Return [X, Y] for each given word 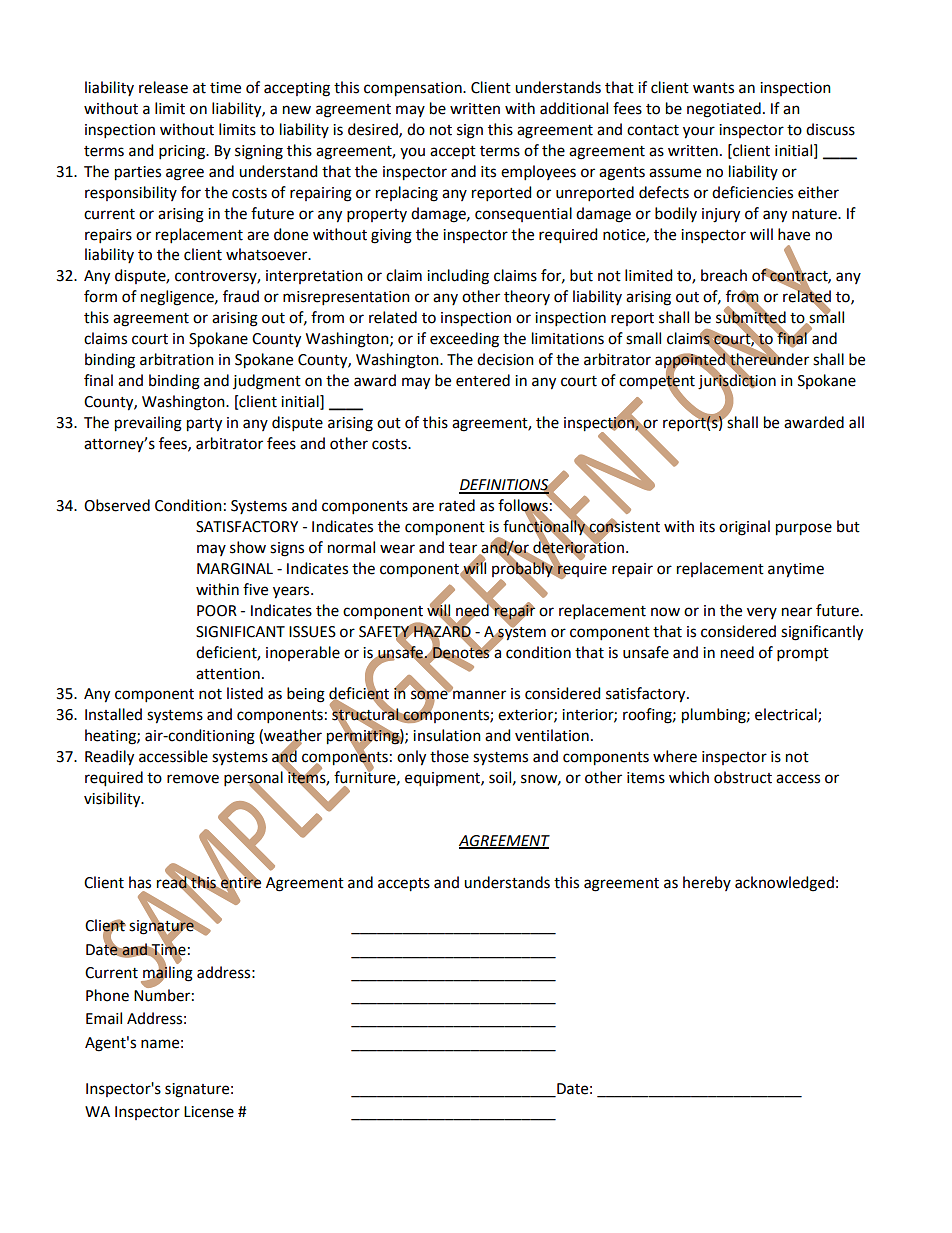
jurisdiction [737, 381]
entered [483, 380]
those [449, 756]
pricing [183, 152]
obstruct [743, 777]
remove [193, 779]
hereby [707, 883]
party [204, 425]
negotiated [724, 110]
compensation [414, 89]
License [209, 1112]
